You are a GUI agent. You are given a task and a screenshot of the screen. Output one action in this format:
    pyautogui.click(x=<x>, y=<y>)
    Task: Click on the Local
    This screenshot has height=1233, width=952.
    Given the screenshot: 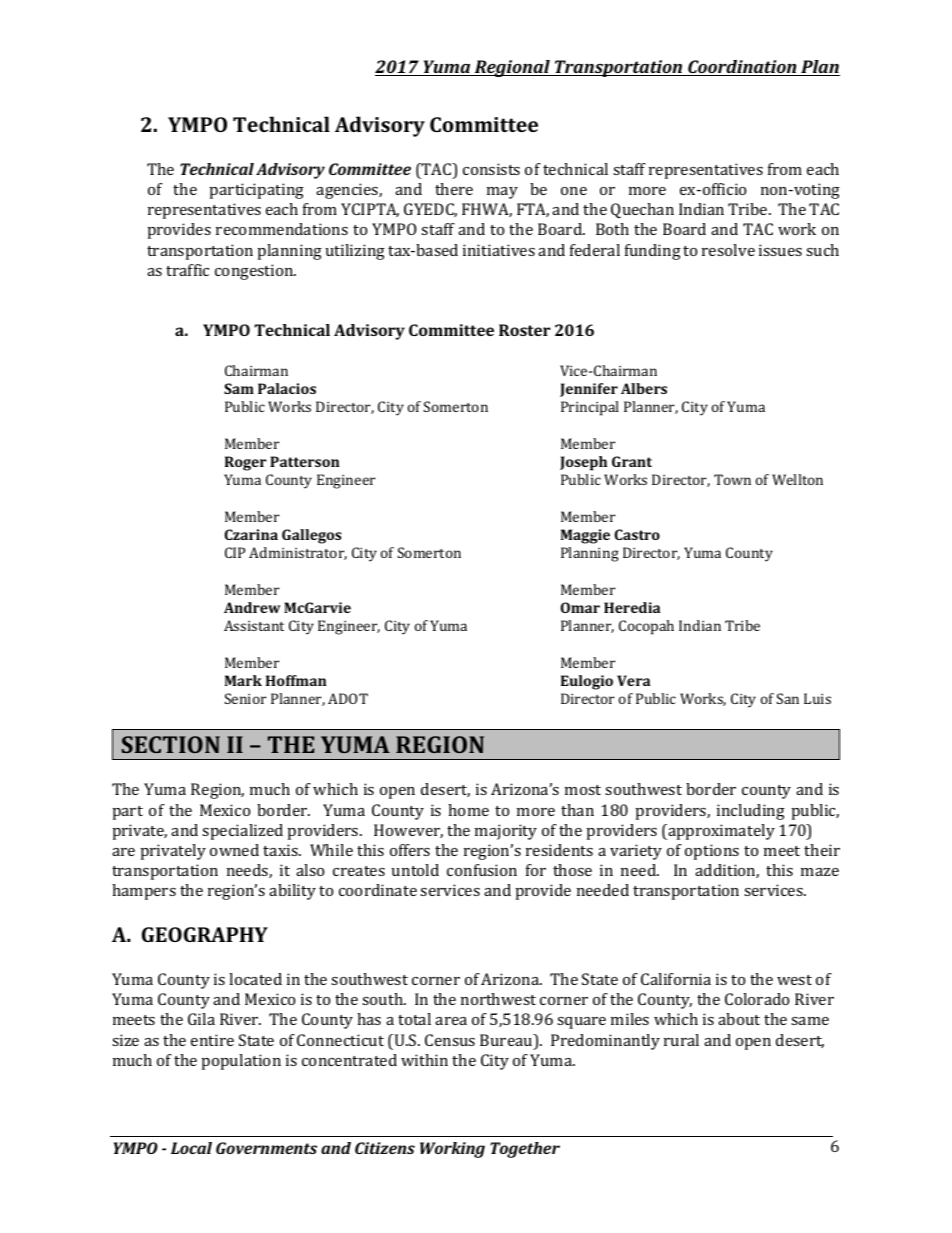 What is the action you would take?
    pyautogui.click(x=191, y=1148)
